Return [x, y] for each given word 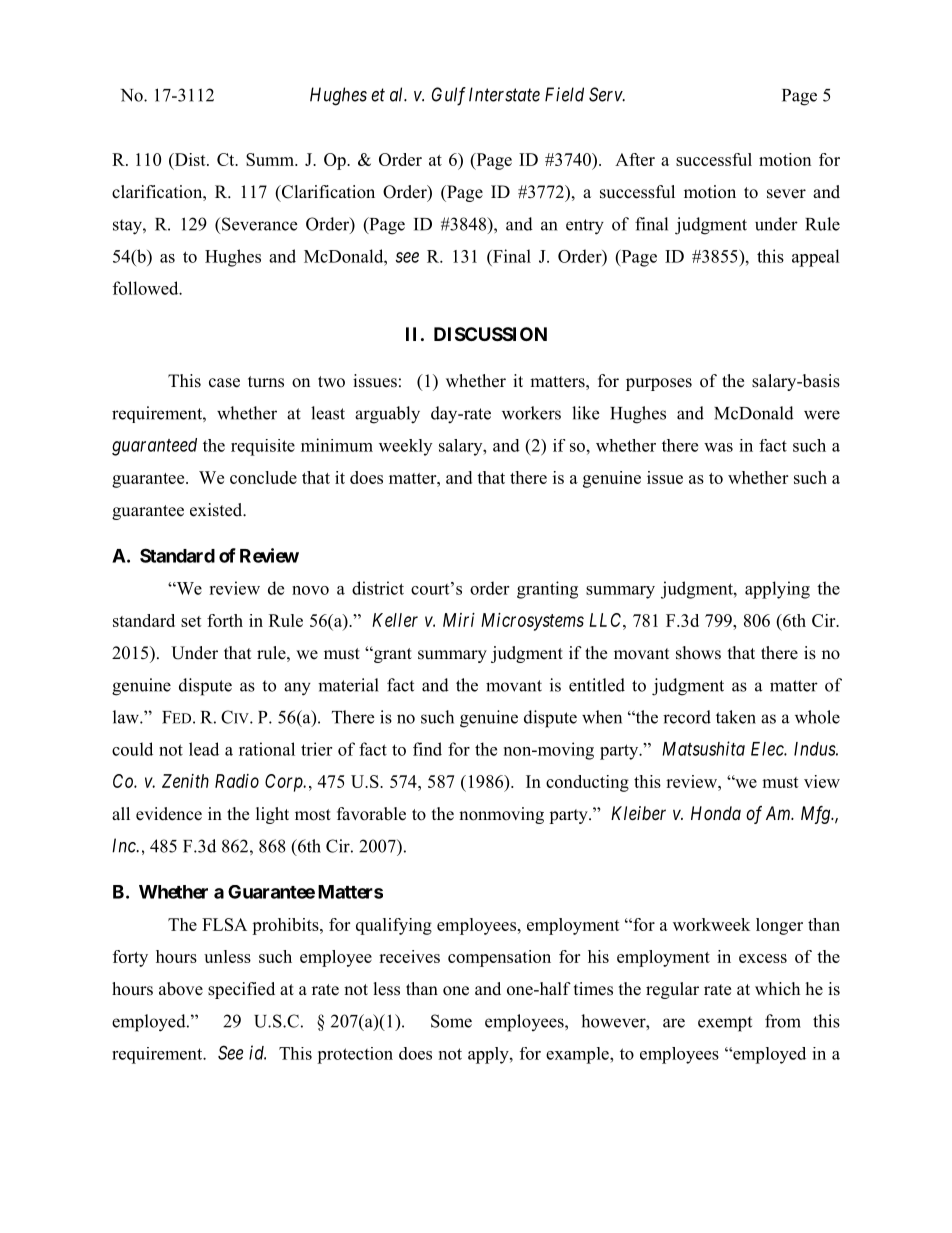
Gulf [449, 96]
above [181, 989]
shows [698, 653]
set [191, 621]
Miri [459, 620]
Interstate [504, 94]
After [635, 159]
